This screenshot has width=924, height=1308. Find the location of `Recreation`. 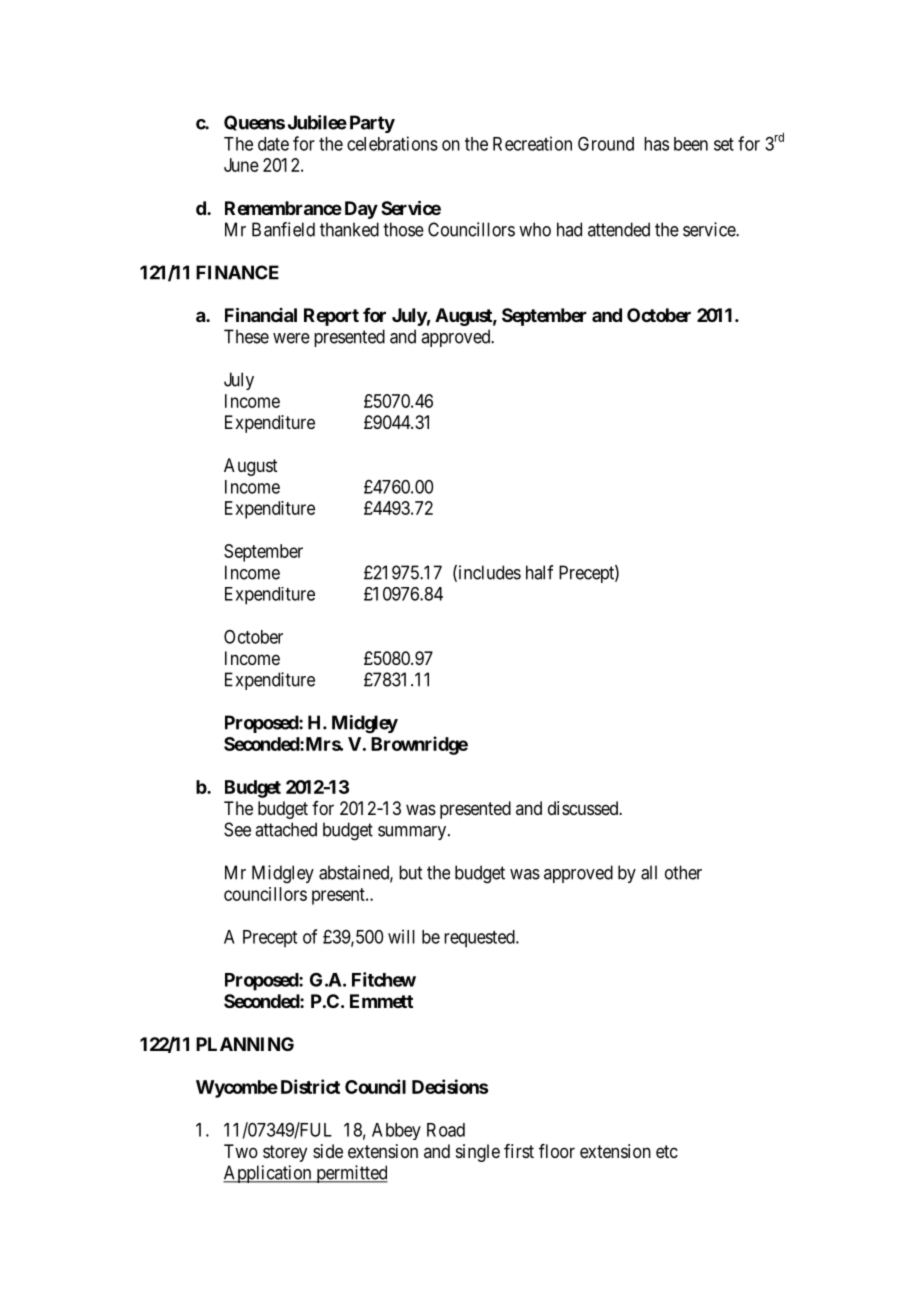

Recreation is located at coordinates (532, 143).
